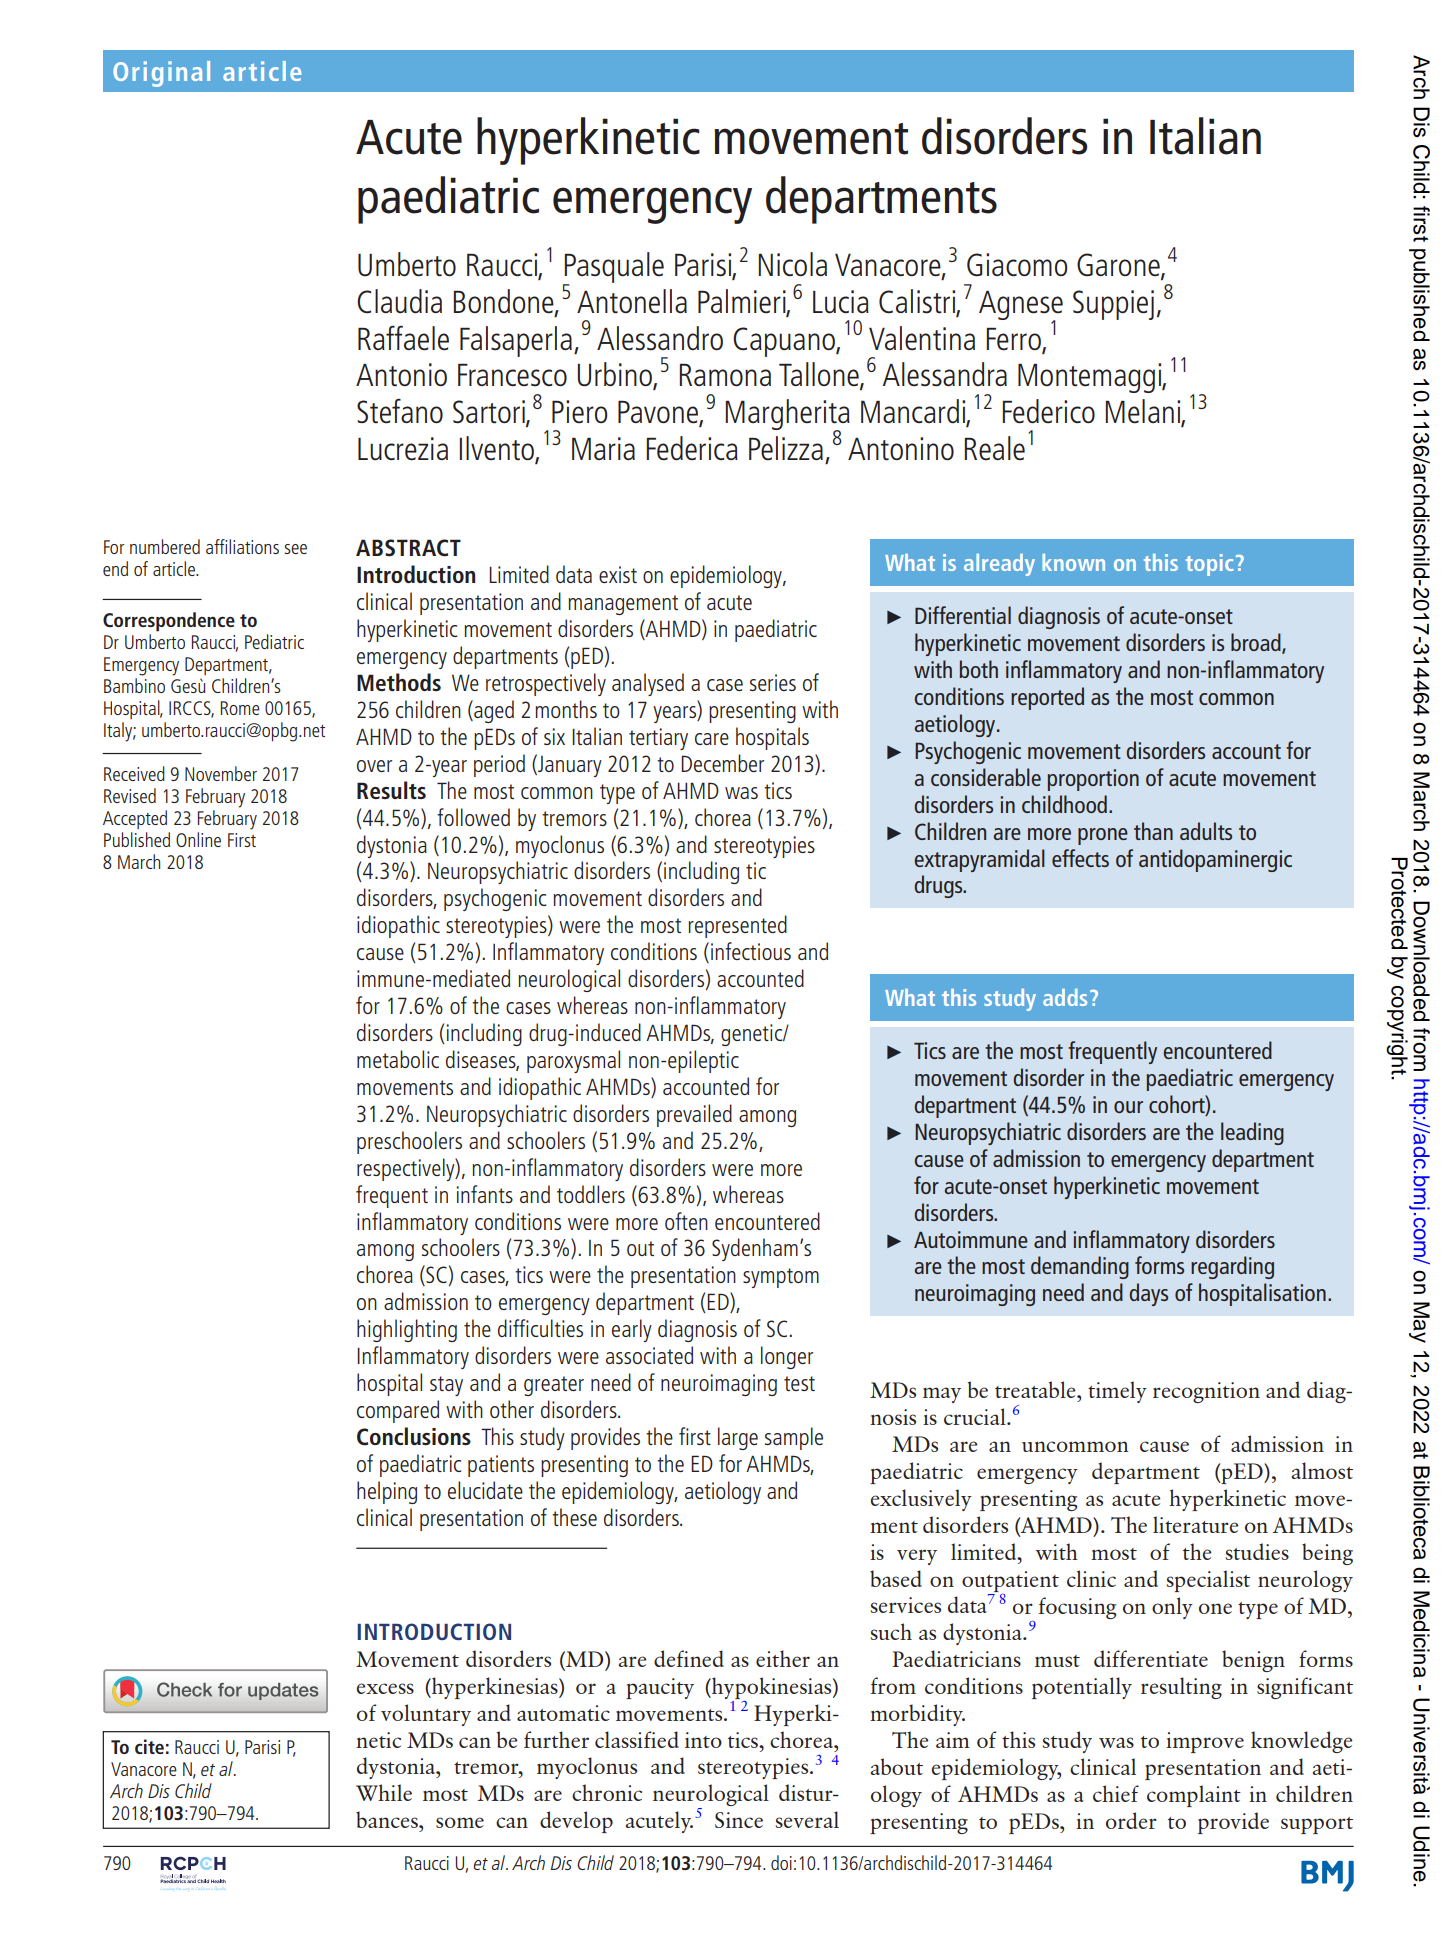  I want to click on Giacomo, so click(1017, 265).
